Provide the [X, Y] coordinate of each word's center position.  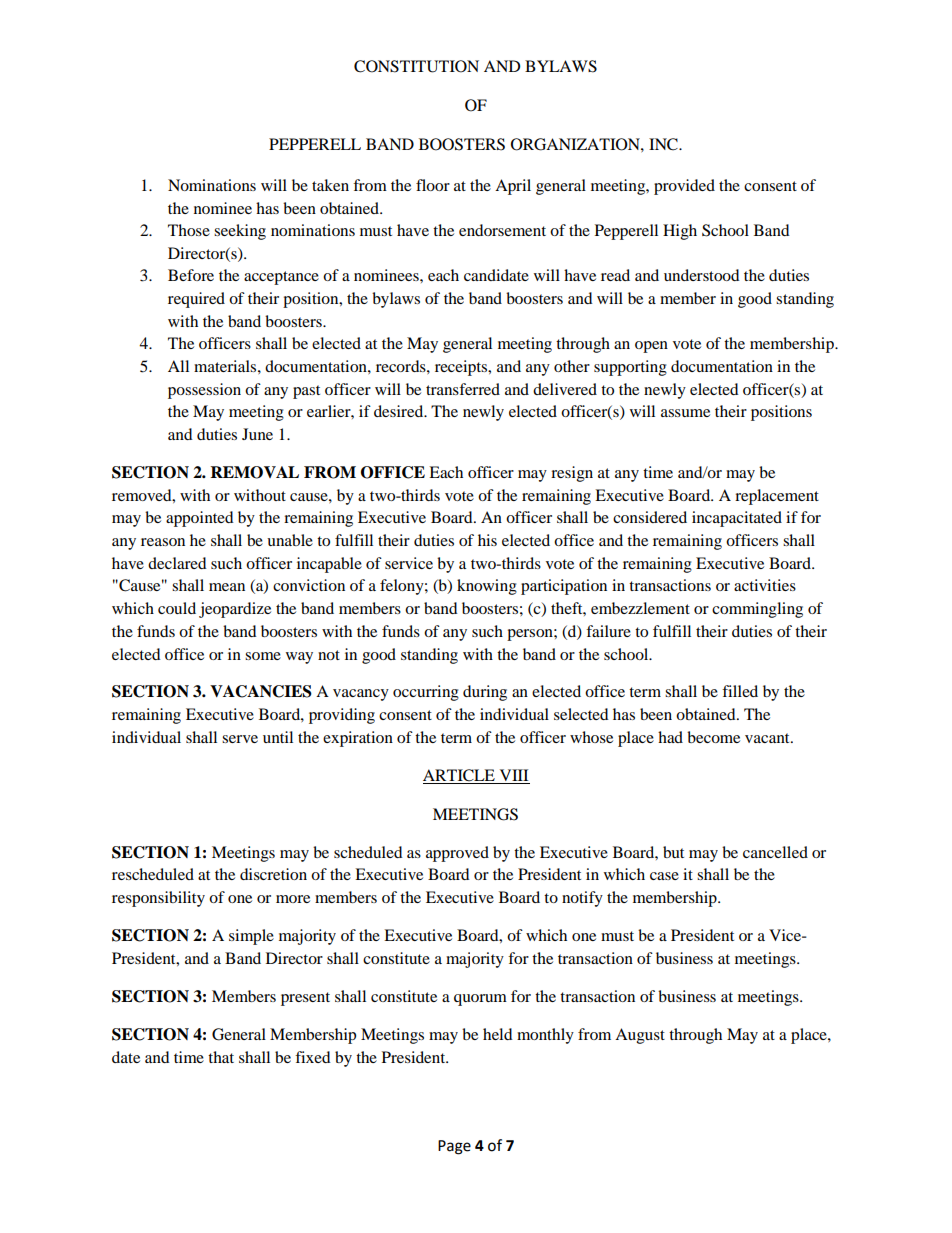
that [221, 1057]
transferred [463, 389]
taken [330, 185]
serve [240, 739]
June [257, 434]
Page [454, 1147]
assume [685, 413]
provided [684, 187]
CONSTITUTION [416, 66]
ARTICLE [460, 776]
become [713, 737]
